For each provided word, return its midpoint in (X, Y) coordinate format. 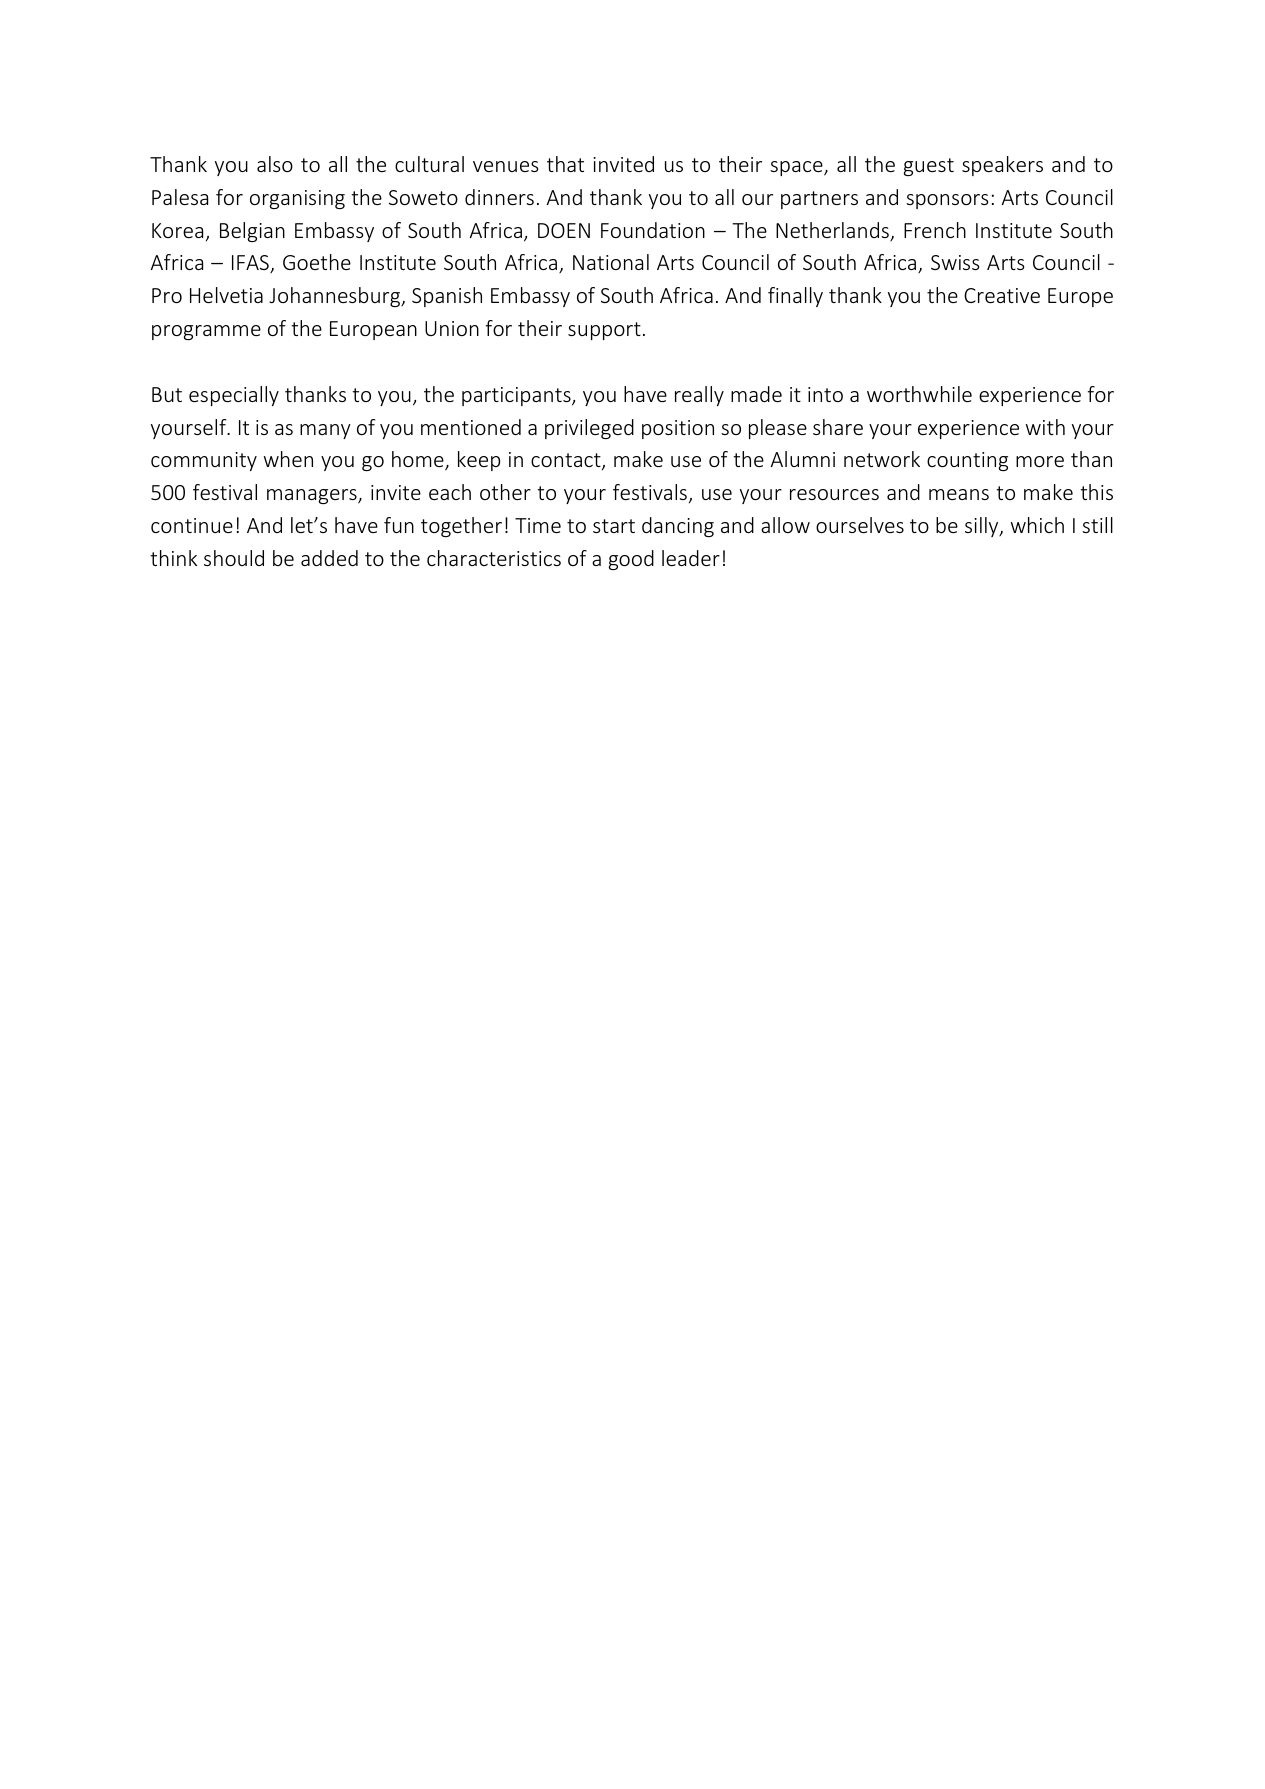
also (275, 164)
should (234, 558)
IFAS (251, 264)
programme (206, 332)
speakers (1002, 166)
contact (567, 461)
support (604, 331)
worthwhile (919, 394)
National (611, 262)
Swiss (955, 262)
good (631, 560)
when (288, 459)
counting (967, 461)
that (565, 164)
